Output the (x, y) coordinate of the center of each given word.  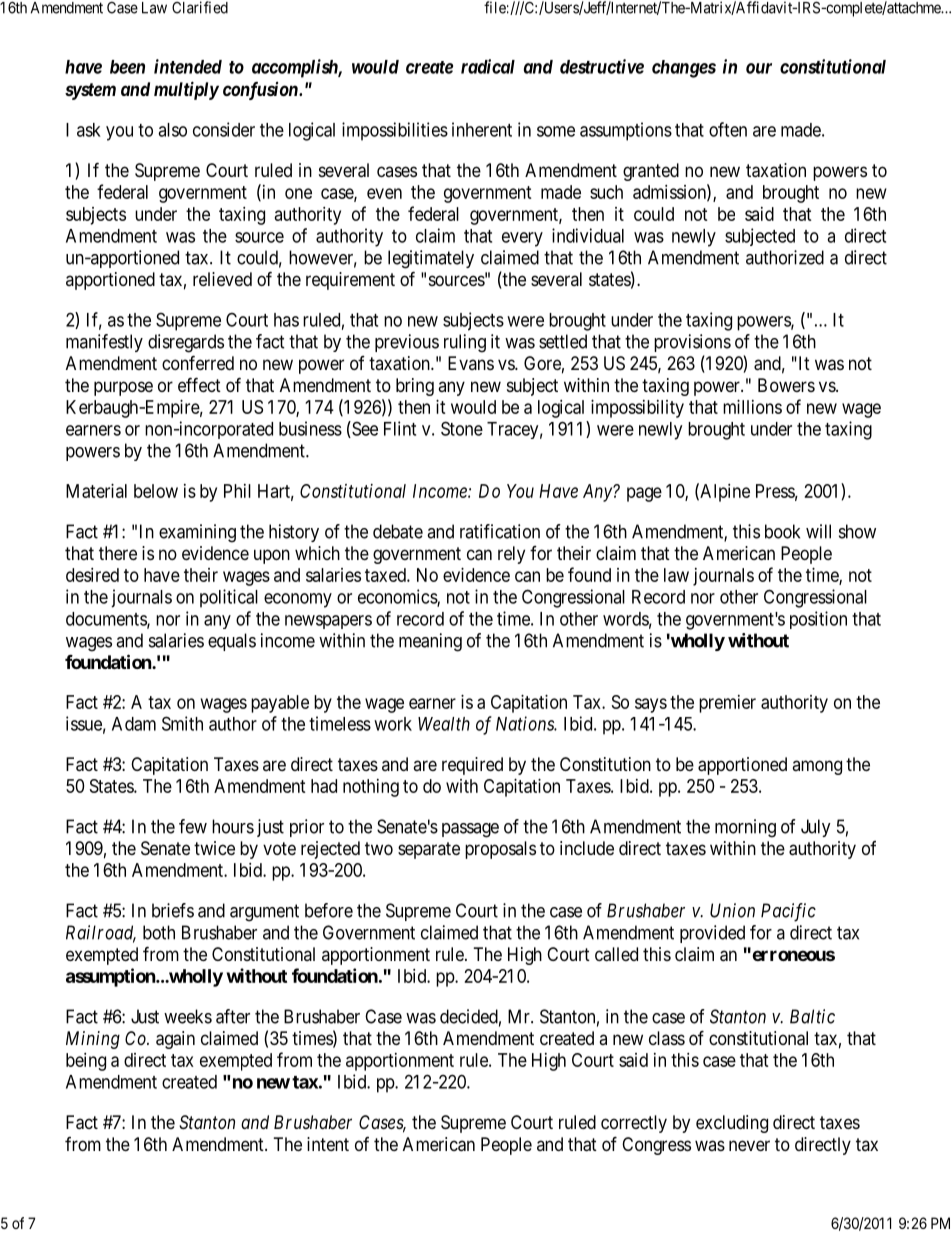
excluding (732, 1124)
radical (488, 66)
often (728, 129)
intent (328, 1144)
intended (188, 66)
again (175, 1040)
